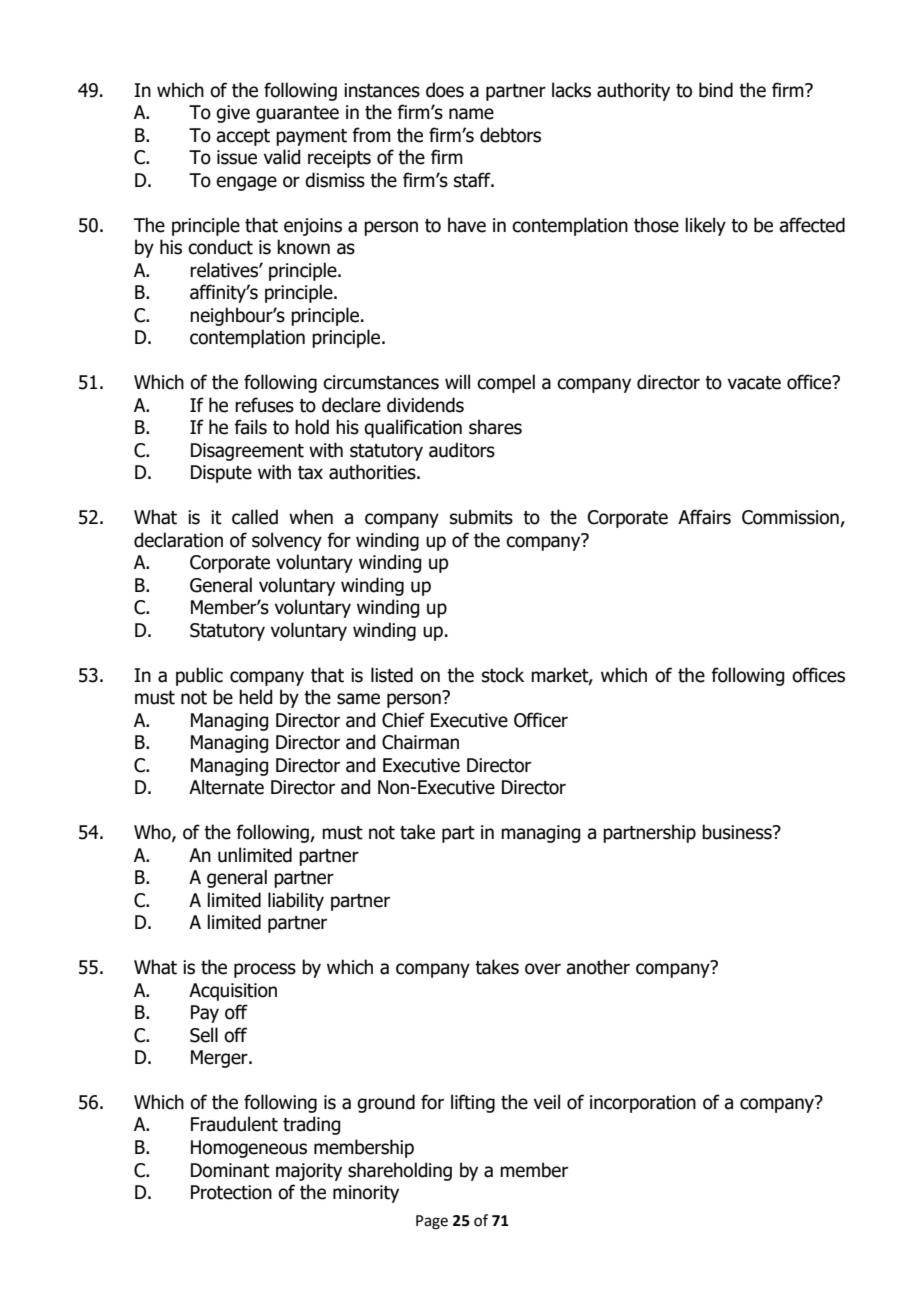  What do you see at coordinates (716, 90) in the page?
I see `bind` at bounding box center [716, 90].
